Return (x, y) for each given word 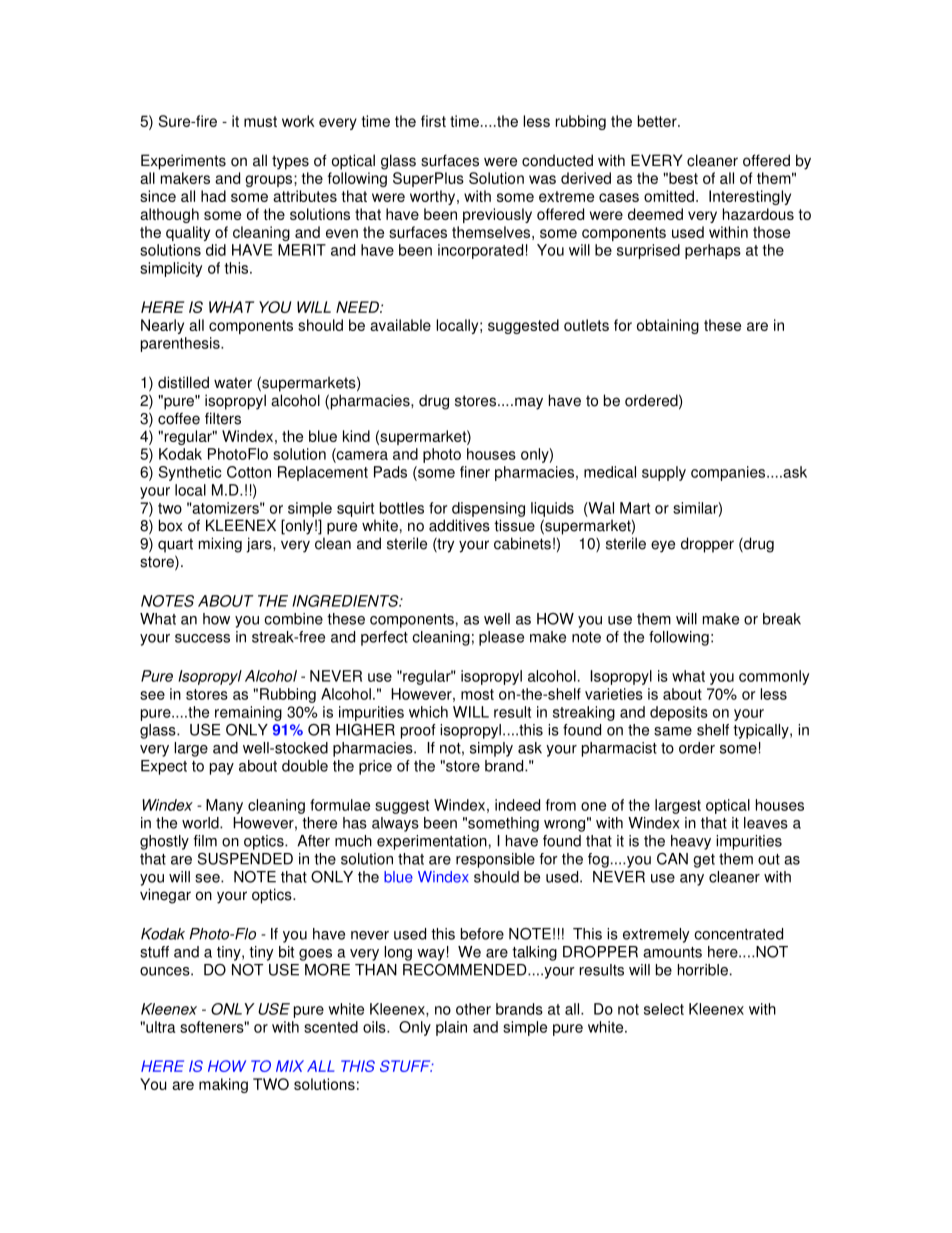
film (205, 841)
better (658, 121)
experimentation (432, 842)
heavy (691, 842)
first (433, 121)
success (202, 638)
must (260, 121)
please (501, 638)
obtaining (668, 326)
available (400, 325)
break (782, 619)
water (233, 383)
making (223, 1085)
